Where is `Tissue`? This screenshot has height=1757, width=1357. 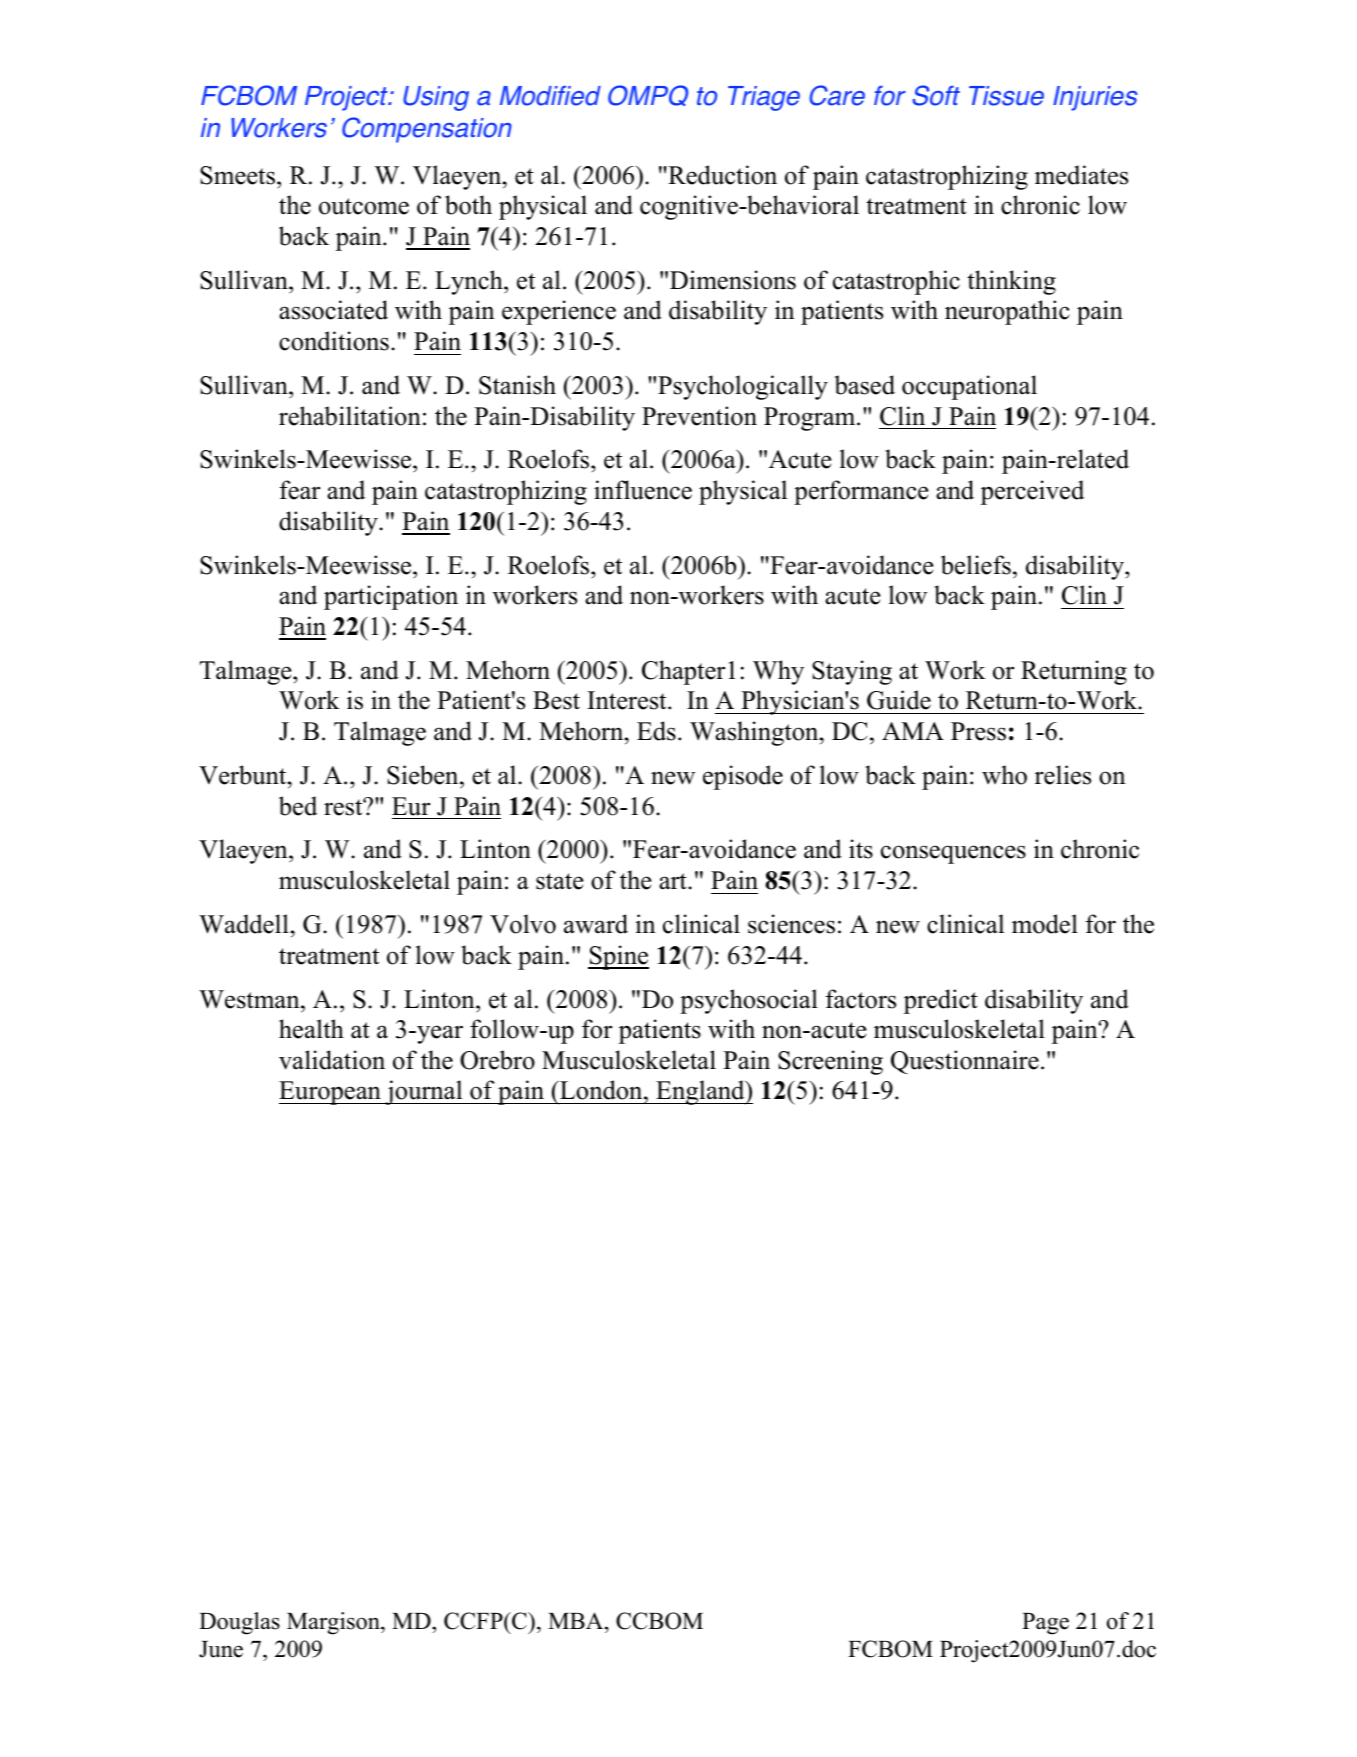 Tissue is located at coordinates (1006, 96).
